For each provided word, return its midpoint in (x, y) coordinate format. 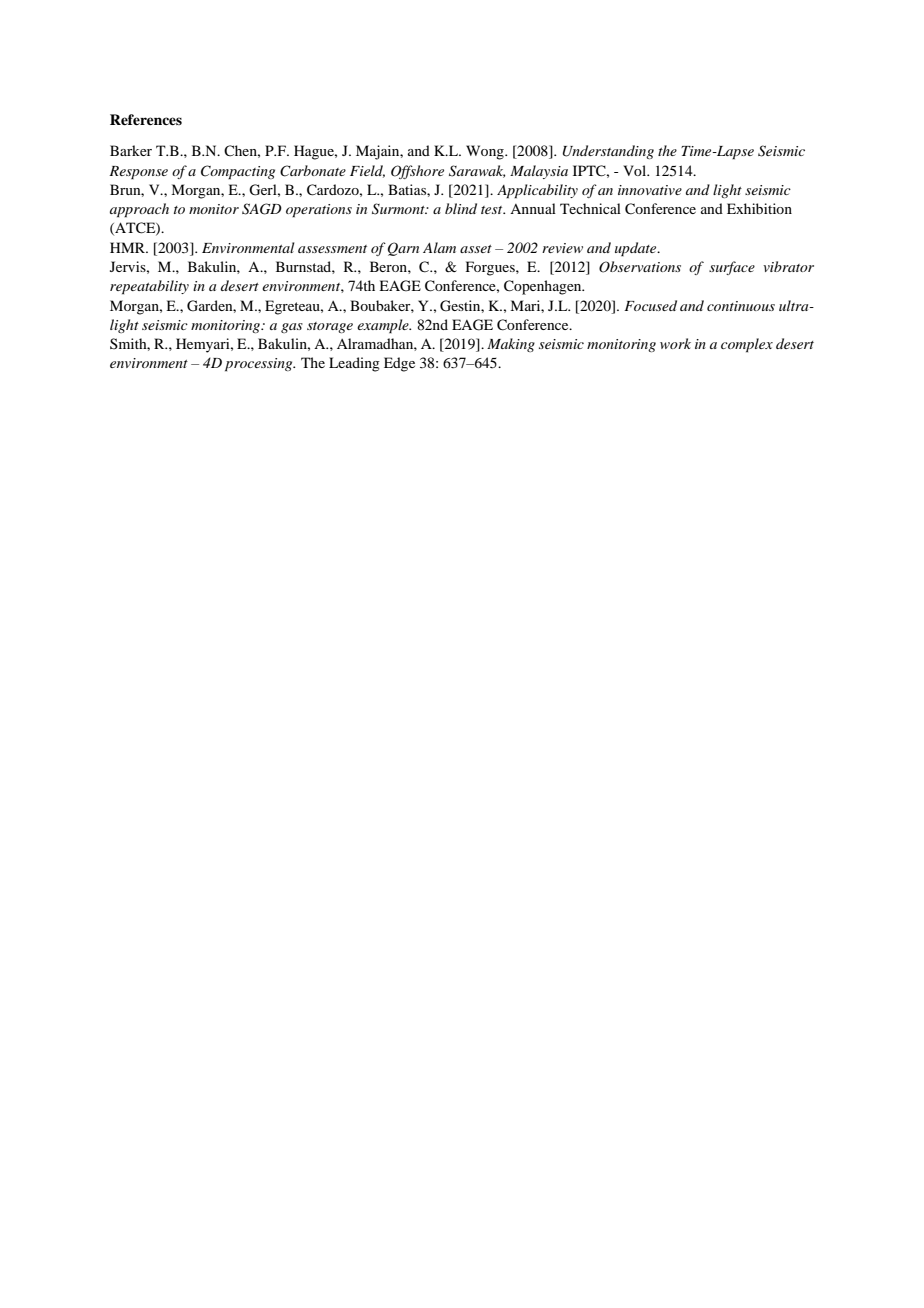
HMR (129, 247)
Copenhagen (544, 287)
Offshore (417, 172)
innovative (650, 190)
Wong (486, 152)
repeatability (149, 287)
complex (747, 345)
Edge (399, 364)
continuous (741, 306)
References (146, 119)
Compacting (238, 172)
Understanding (608, 152)
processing (260, 365)
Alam (439, 247)
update (637, 249)
